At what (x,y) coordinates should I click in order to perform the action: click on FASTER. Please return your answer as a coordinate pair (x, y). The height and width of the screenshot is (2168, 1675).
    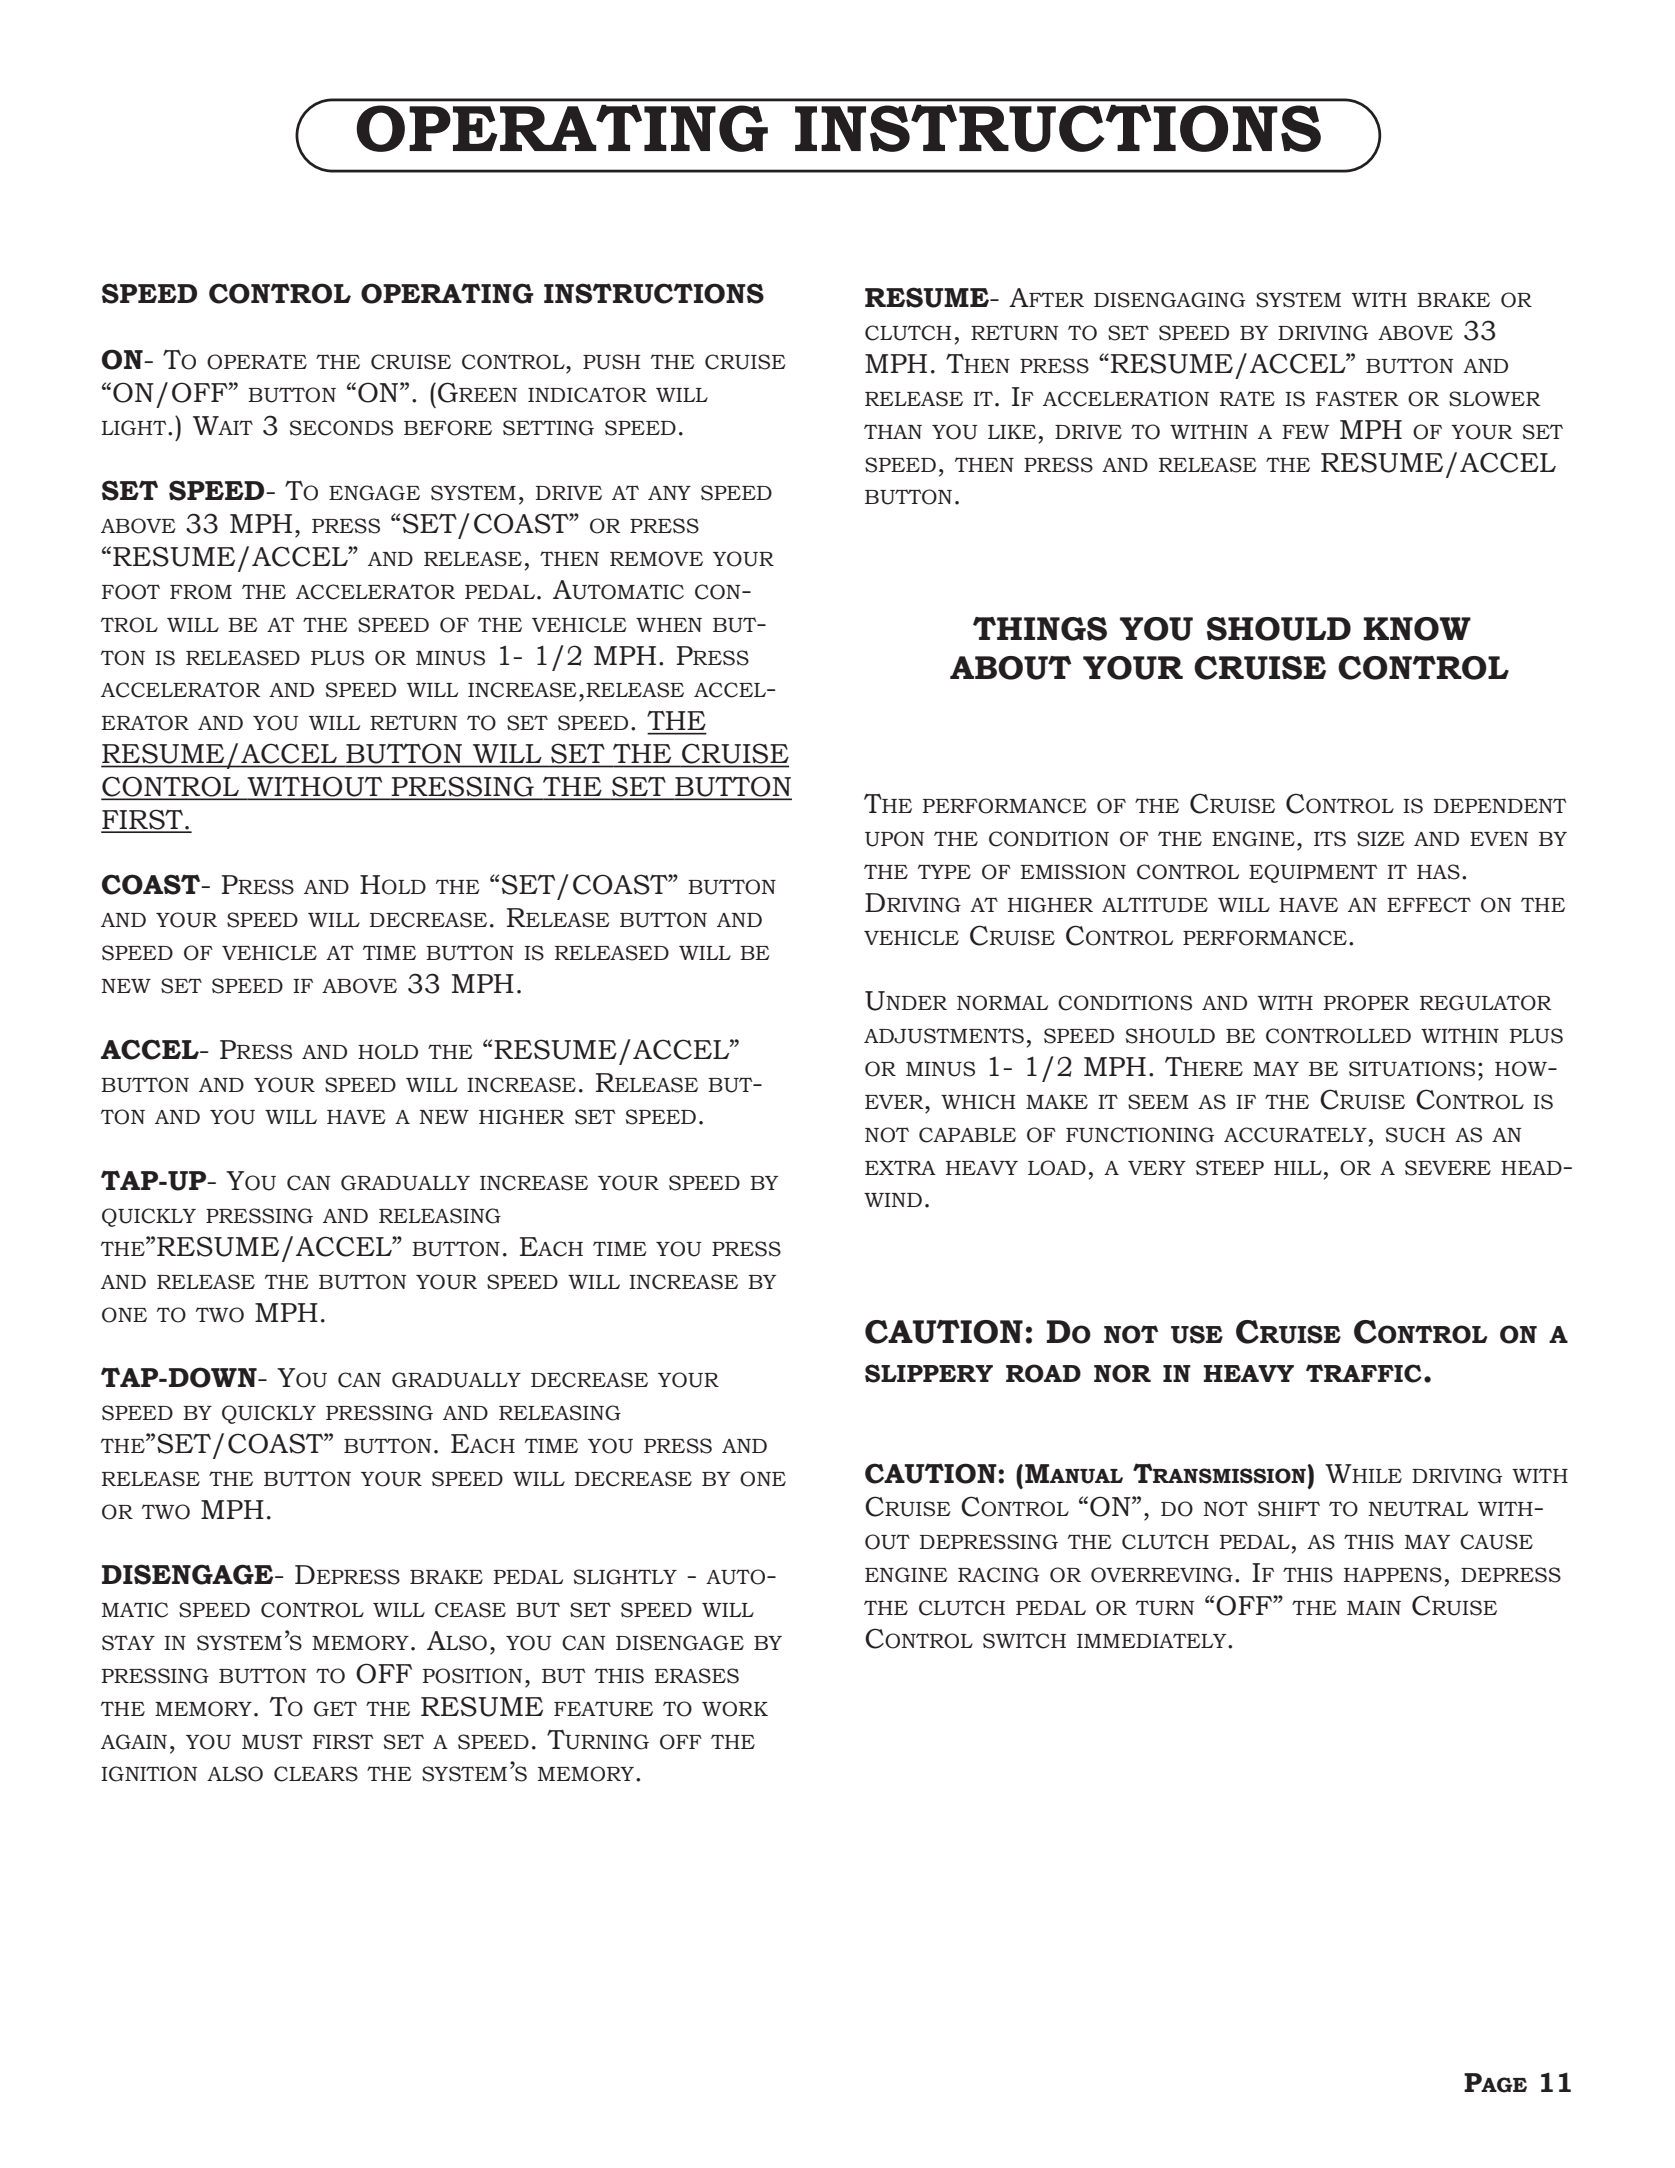
    Looking at the image, I should click on (1357, 399).
